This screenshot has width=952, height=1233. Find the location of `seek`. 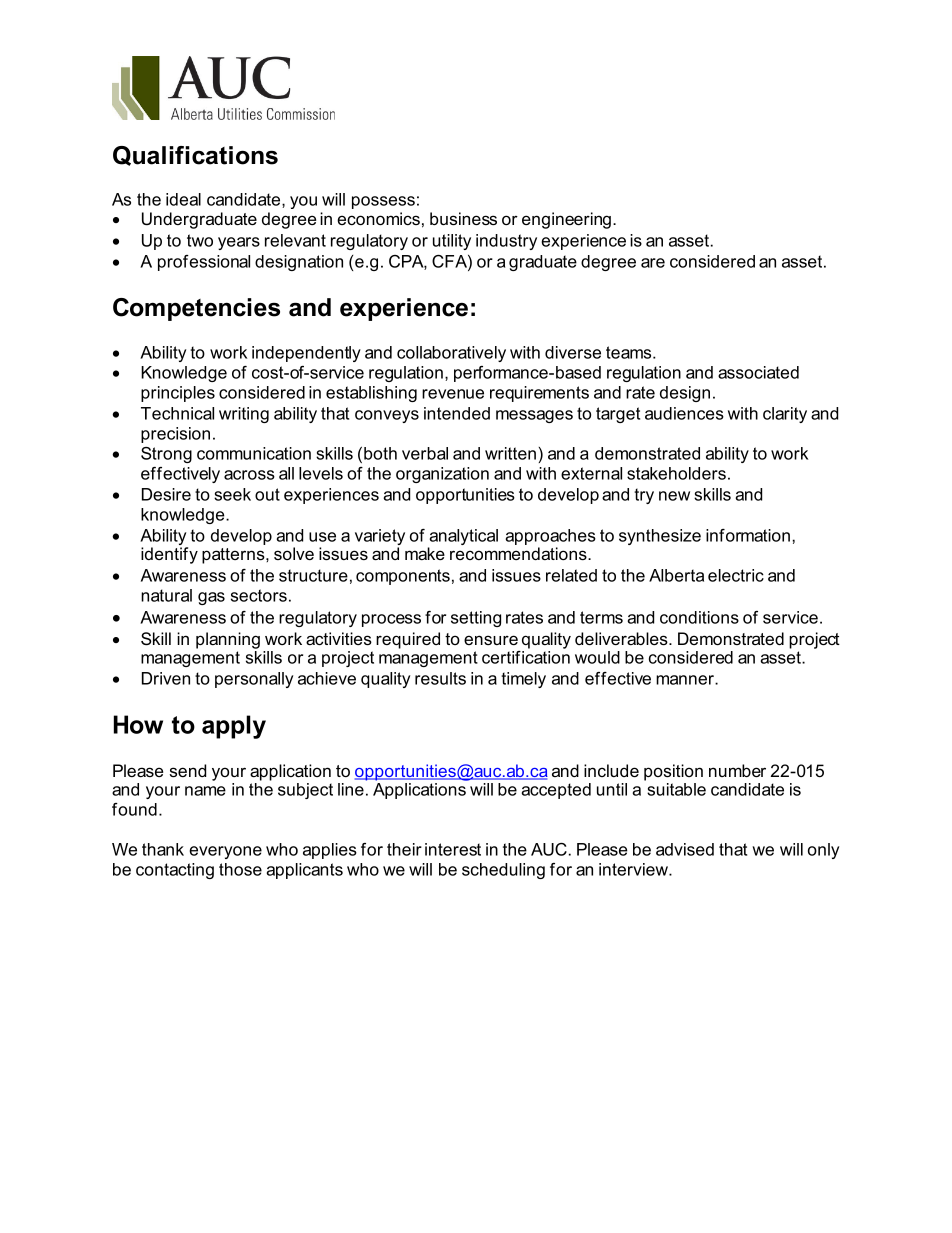

seek is located at coordinates (232, 494).
